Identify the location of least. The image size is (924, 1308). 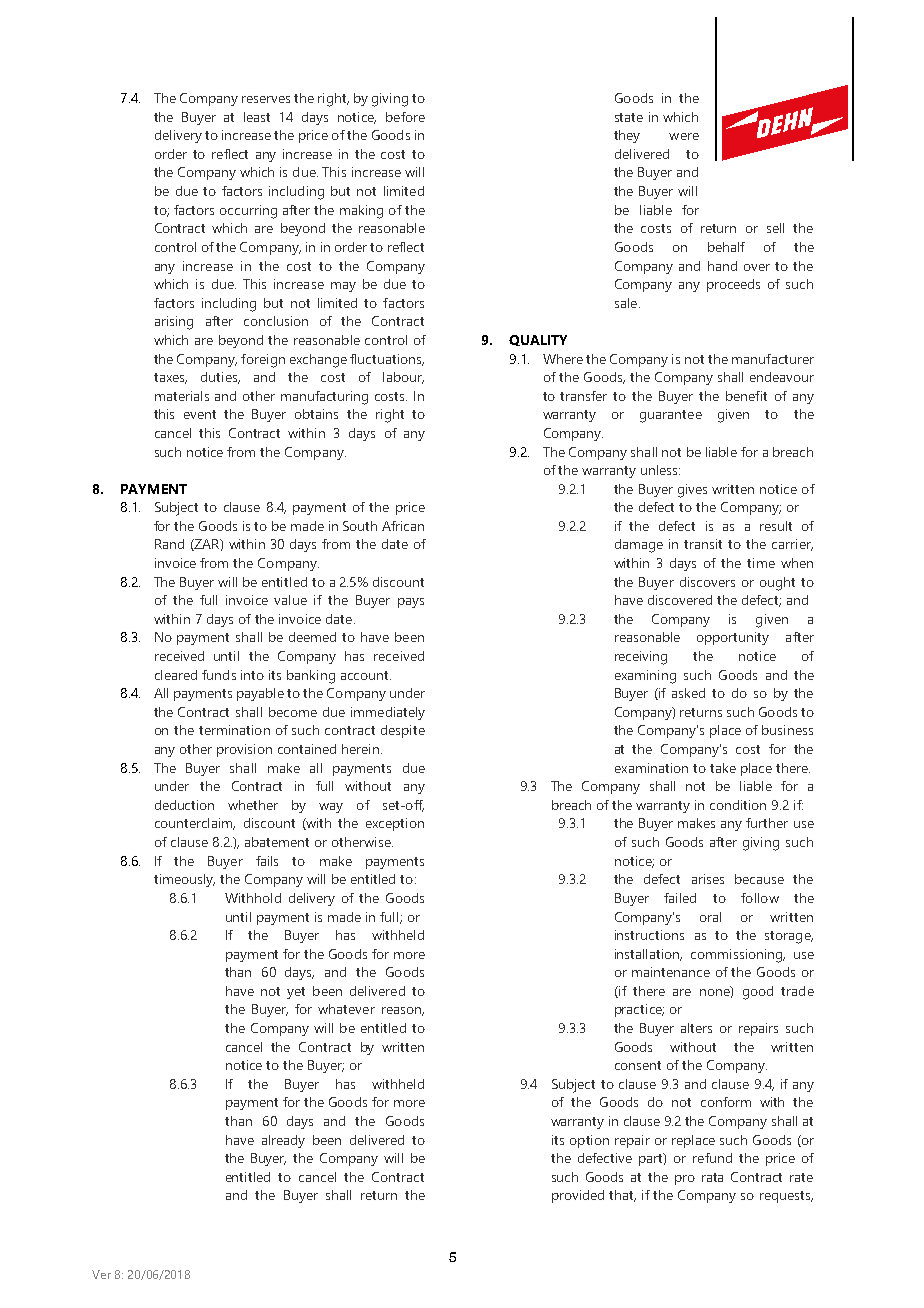
(257, 117).
